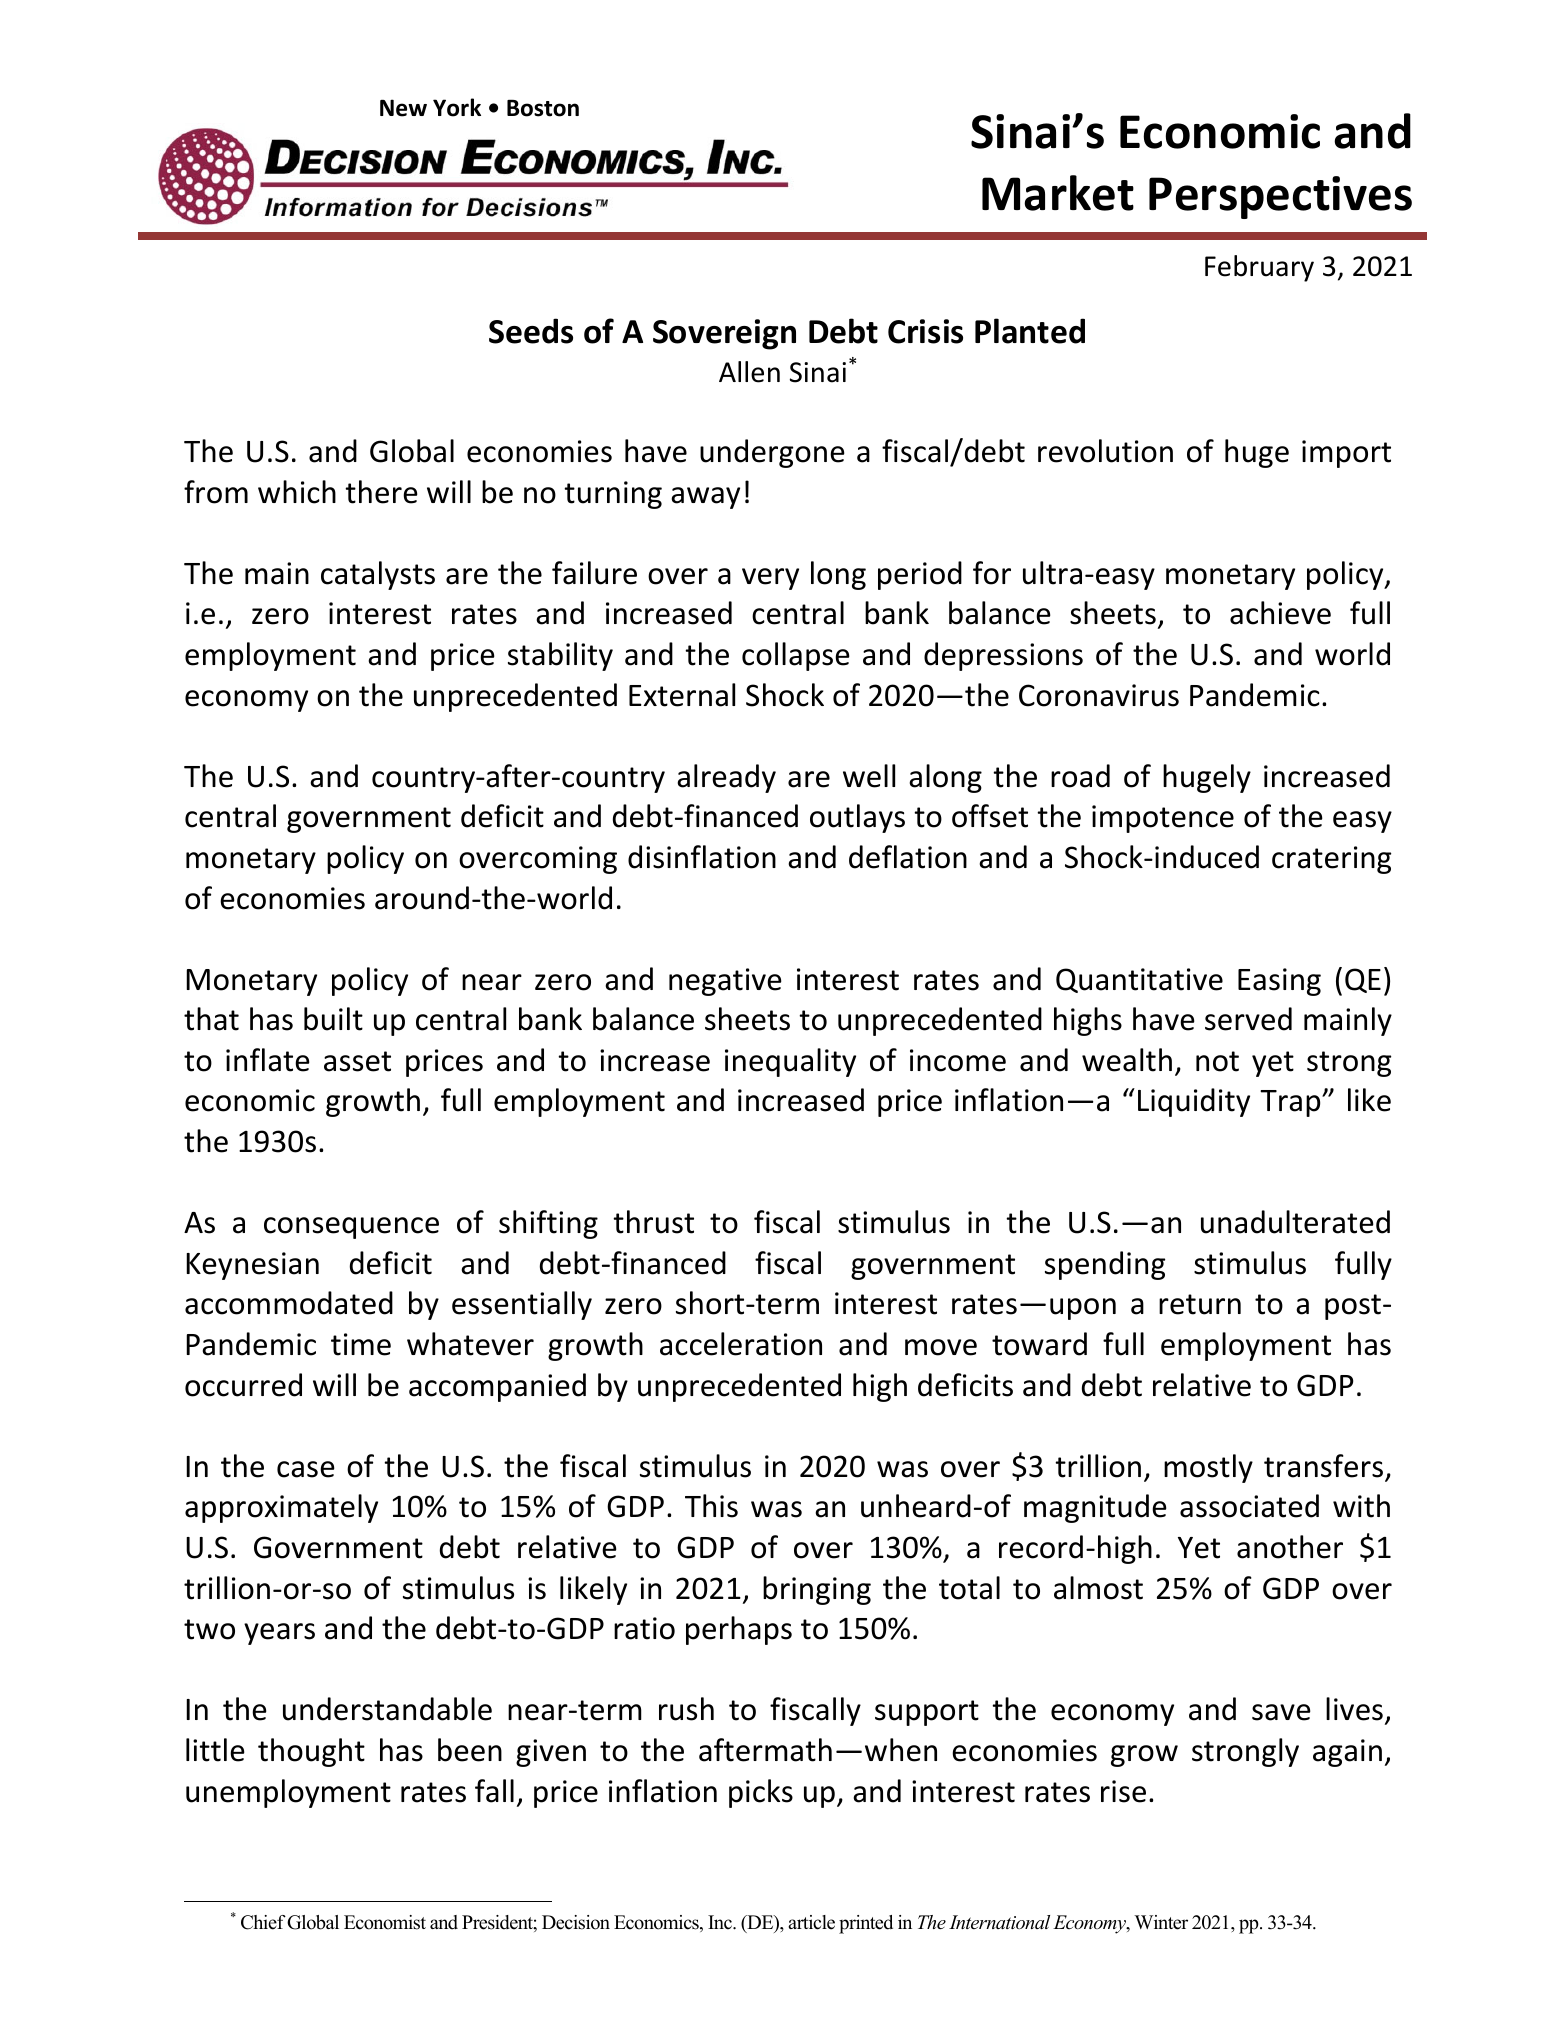  Describe the element at coordinates (306, 1469) in the screenshot. I see `case` at that location.
